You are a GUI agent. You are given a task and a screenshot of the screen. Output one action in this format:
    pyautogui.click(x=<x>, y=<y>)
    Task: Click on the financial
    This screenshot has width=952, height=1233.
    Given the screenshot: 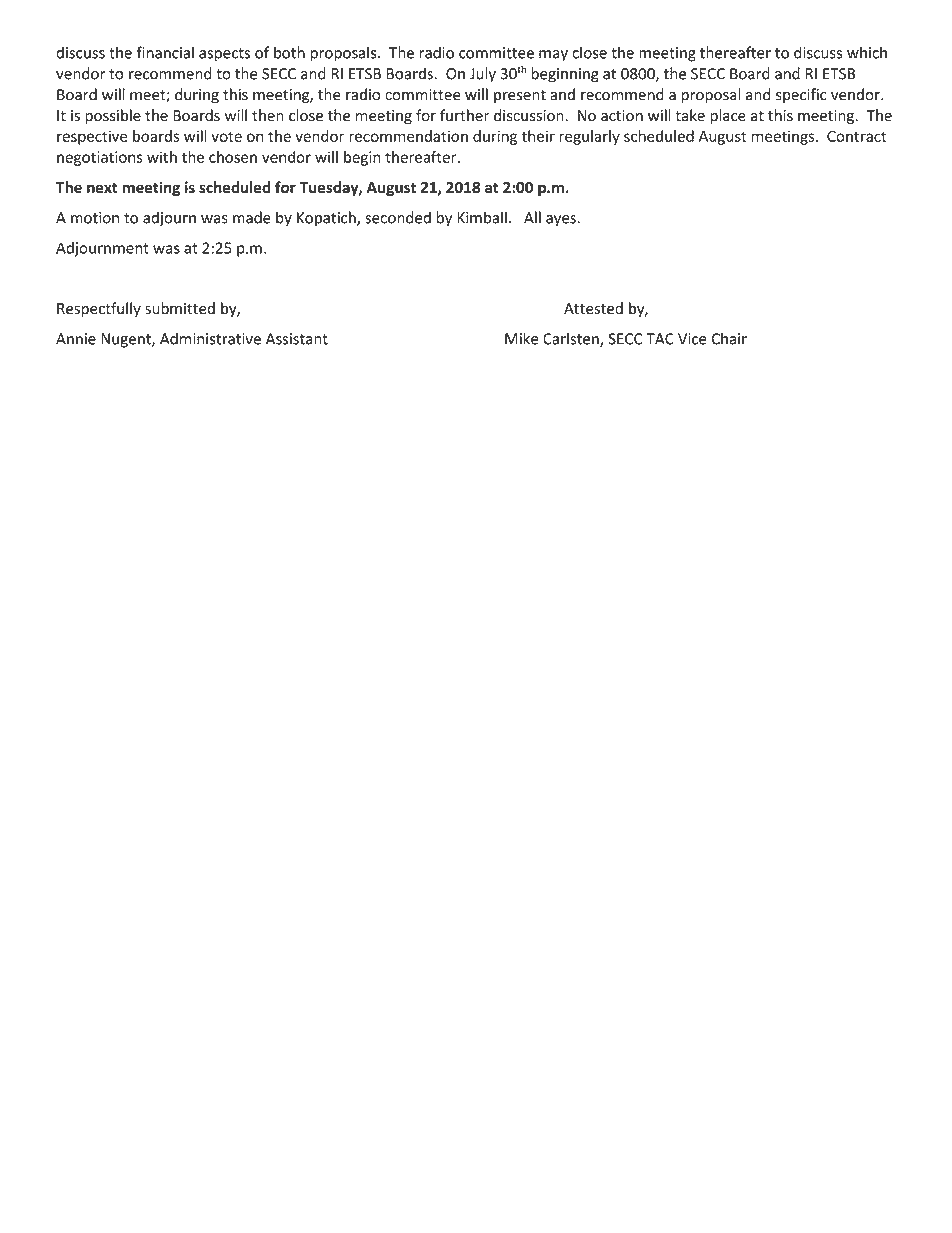 What is the action you would take?
    pyautogui.click(x=165, y=52)
